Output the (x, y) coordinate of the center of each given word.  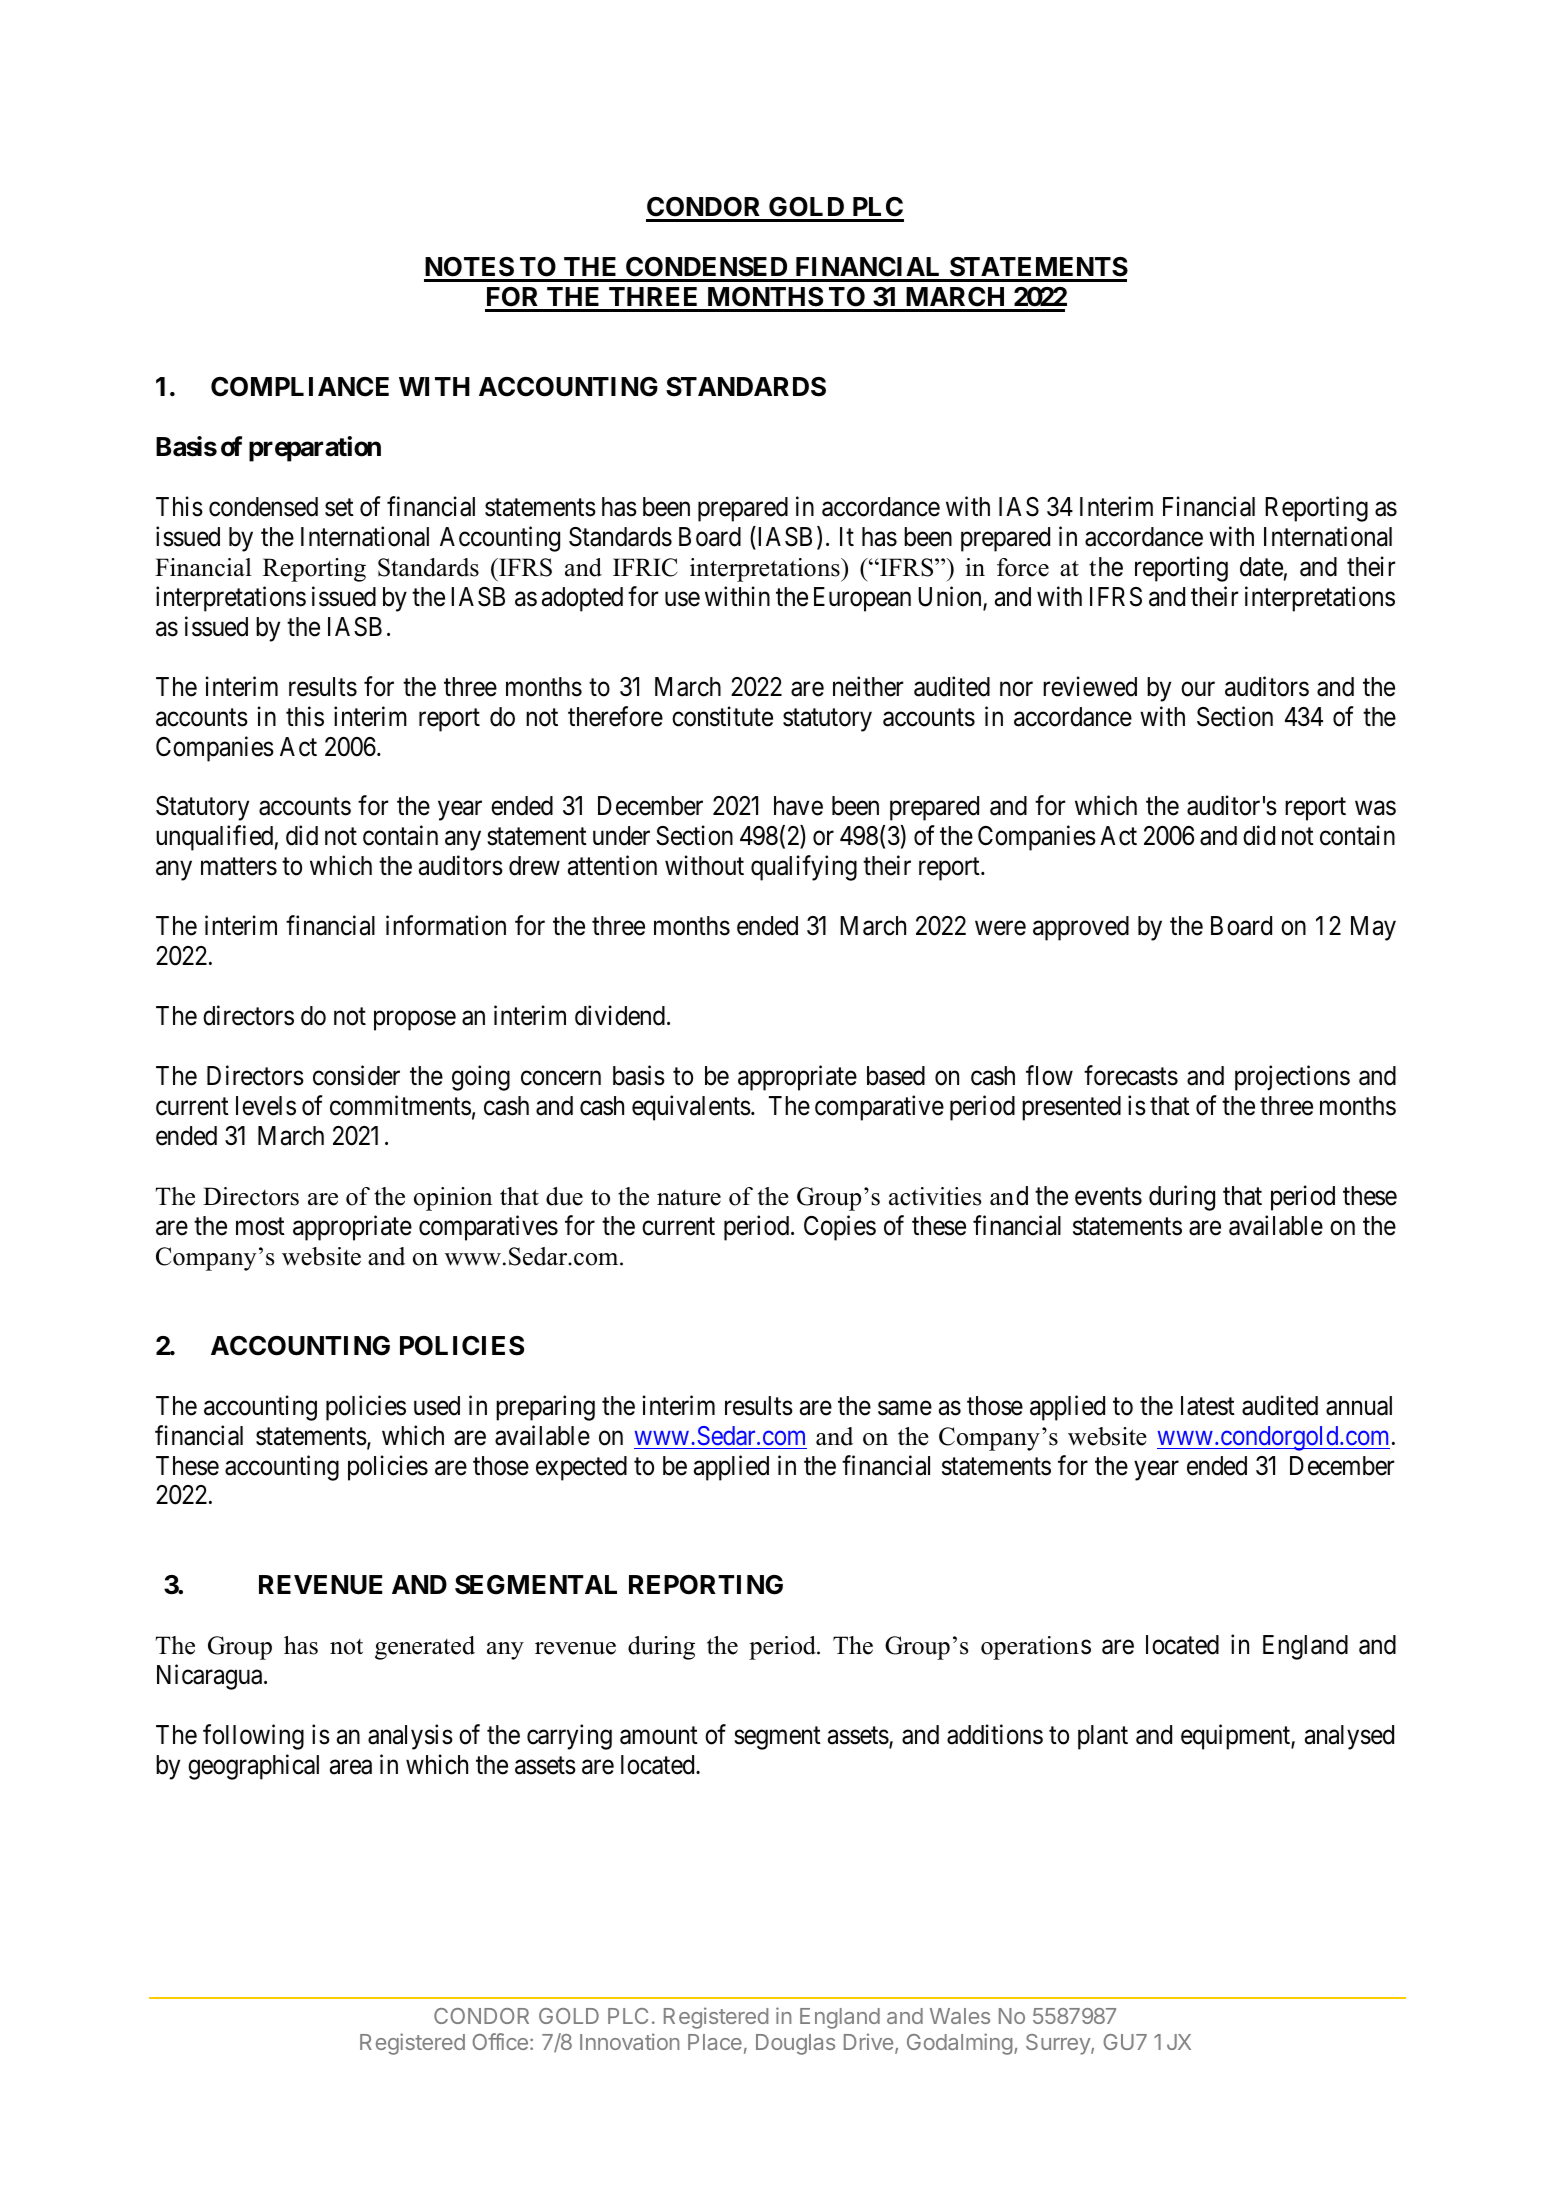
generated (425, 1648)
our (1198, 689)
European (862, 599)
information (446, 926)
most (260, 1227)
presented (1071, 1108)
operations (1036, 1648)
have (798, 806)
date (1261, 567)
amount (659, 1736)
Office (500, 2041)
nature (689, 1198)
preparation (315, 449)
